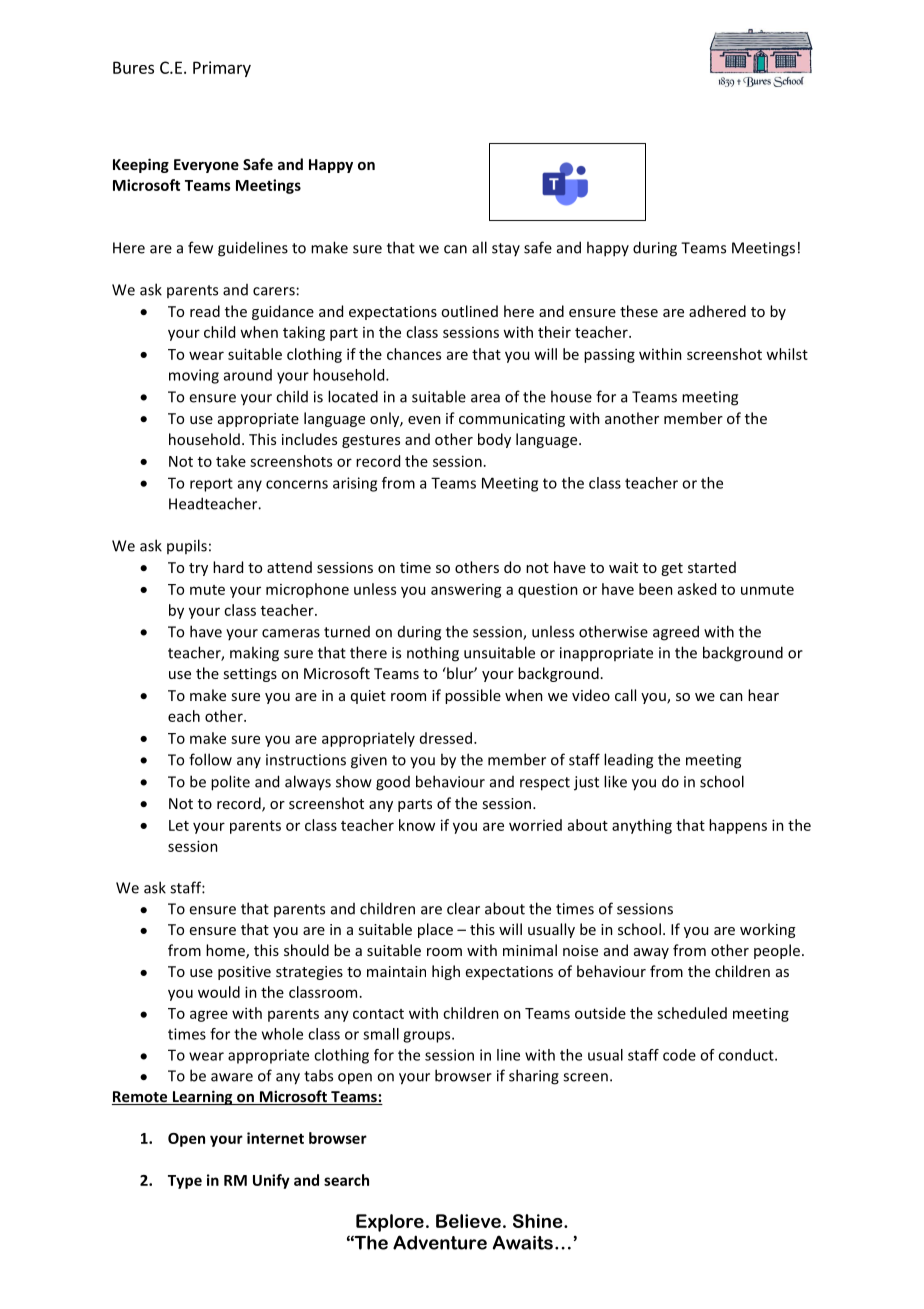 This screenshot has height=1309, width=924. Describe the element at coordinates (763, 695) in the screenshot. I see `hear` at that location.
